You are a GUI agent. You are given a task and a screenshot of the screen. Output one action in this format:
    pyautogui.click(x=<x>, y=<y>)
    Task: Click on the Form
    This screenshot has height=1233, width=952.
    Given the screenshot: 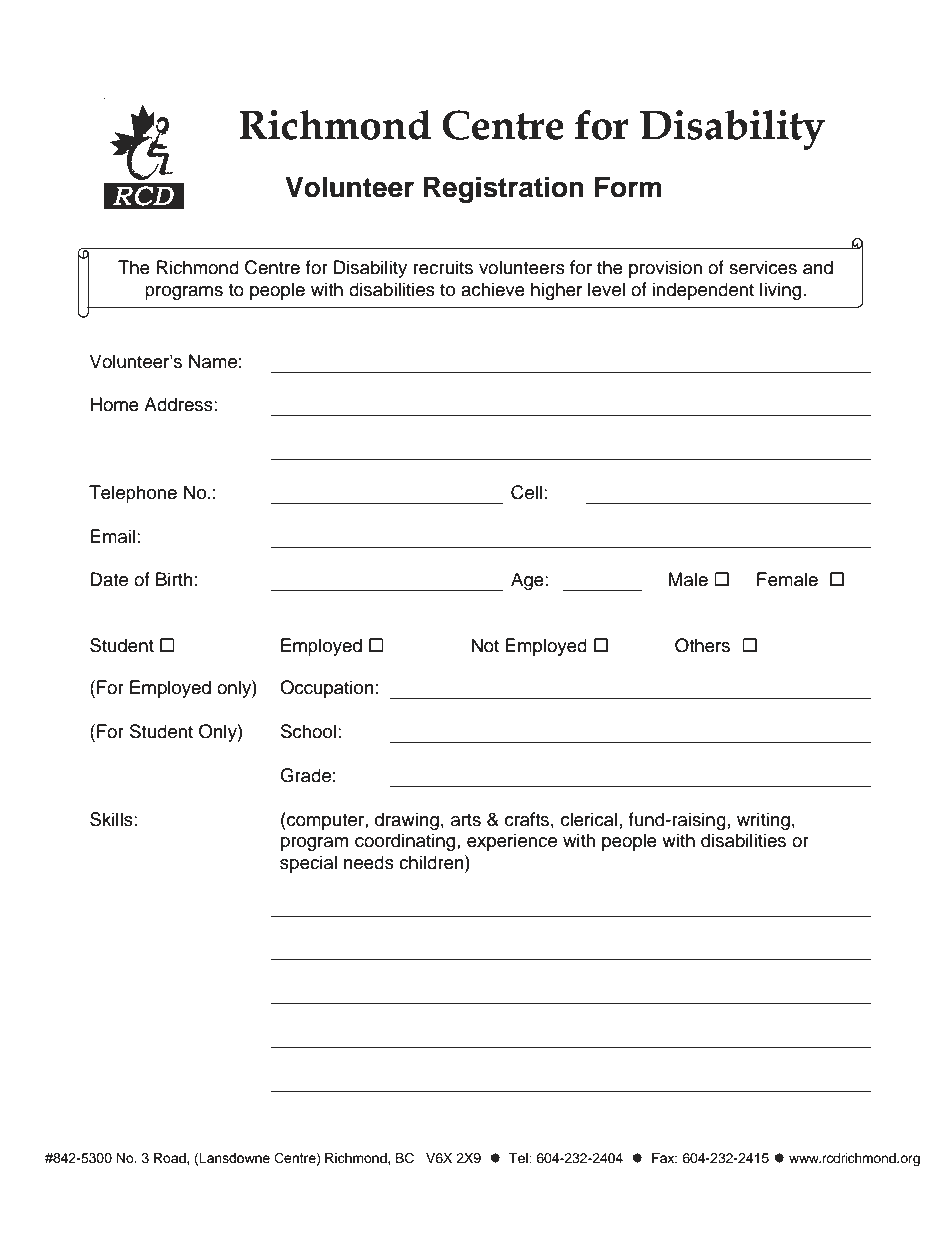 What is the action you would take?
    pyautogui.click(x=628, y=187)
